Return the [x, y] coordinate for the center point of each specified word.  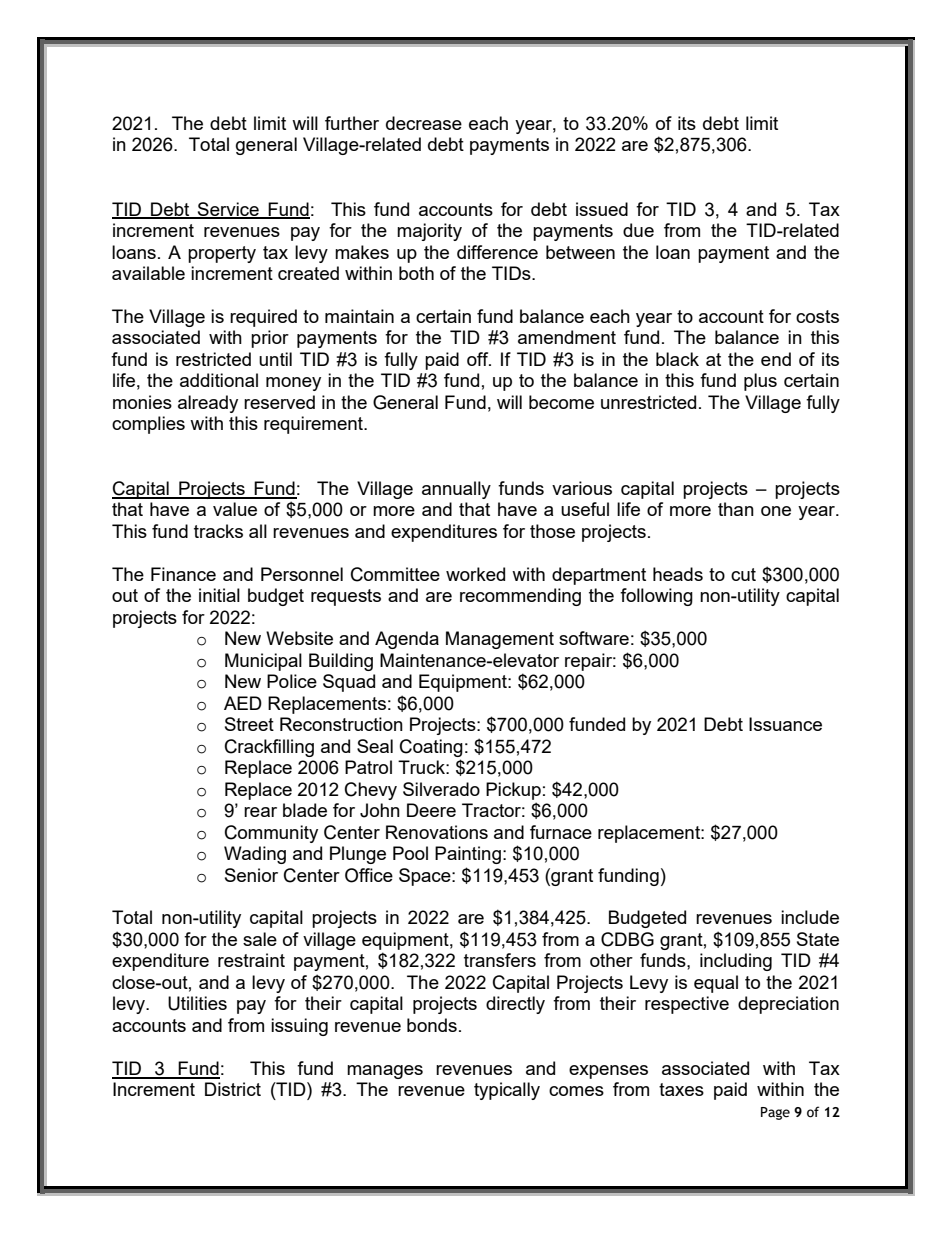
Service [228, 210]
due [638, 230]
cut [743, 574]
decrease [424, 123]
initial [219, 595]
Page [775, 1113]
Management [500, 640]
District [233, 1089]
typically [507, 1091]
